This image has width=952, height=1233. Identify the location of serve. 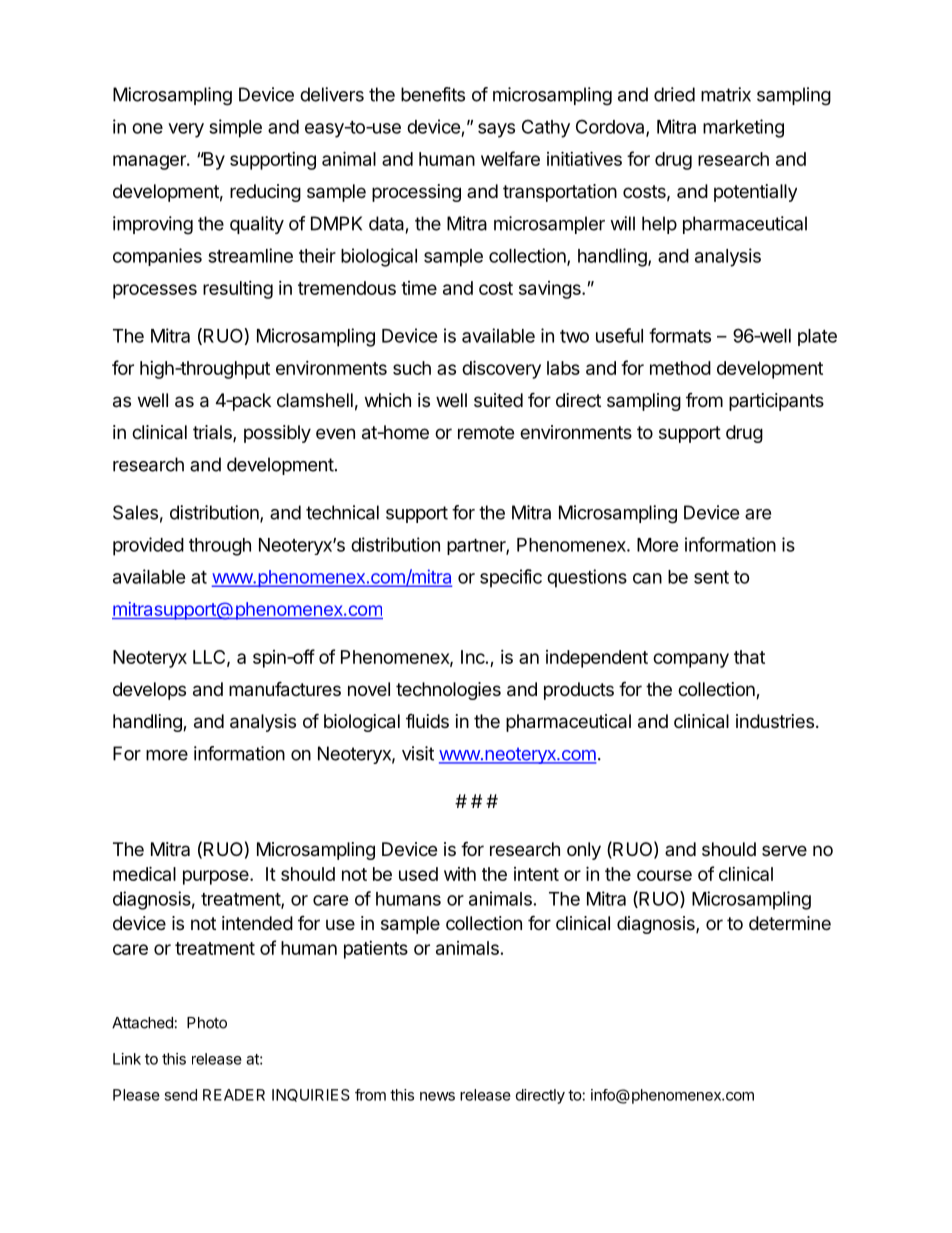
(784, 850).
